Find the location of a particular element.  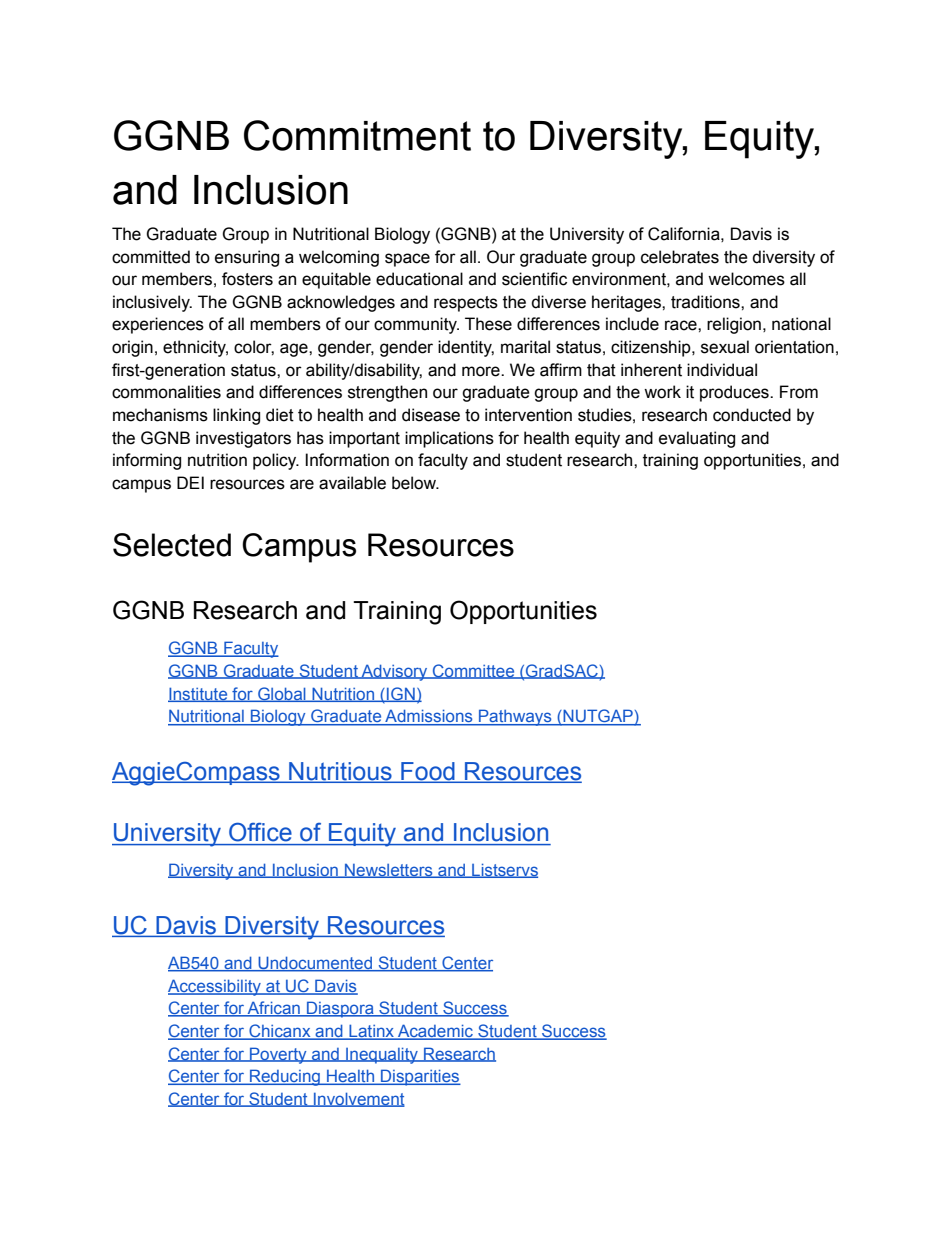

Disparities is located at coordinates (420, 1077).
